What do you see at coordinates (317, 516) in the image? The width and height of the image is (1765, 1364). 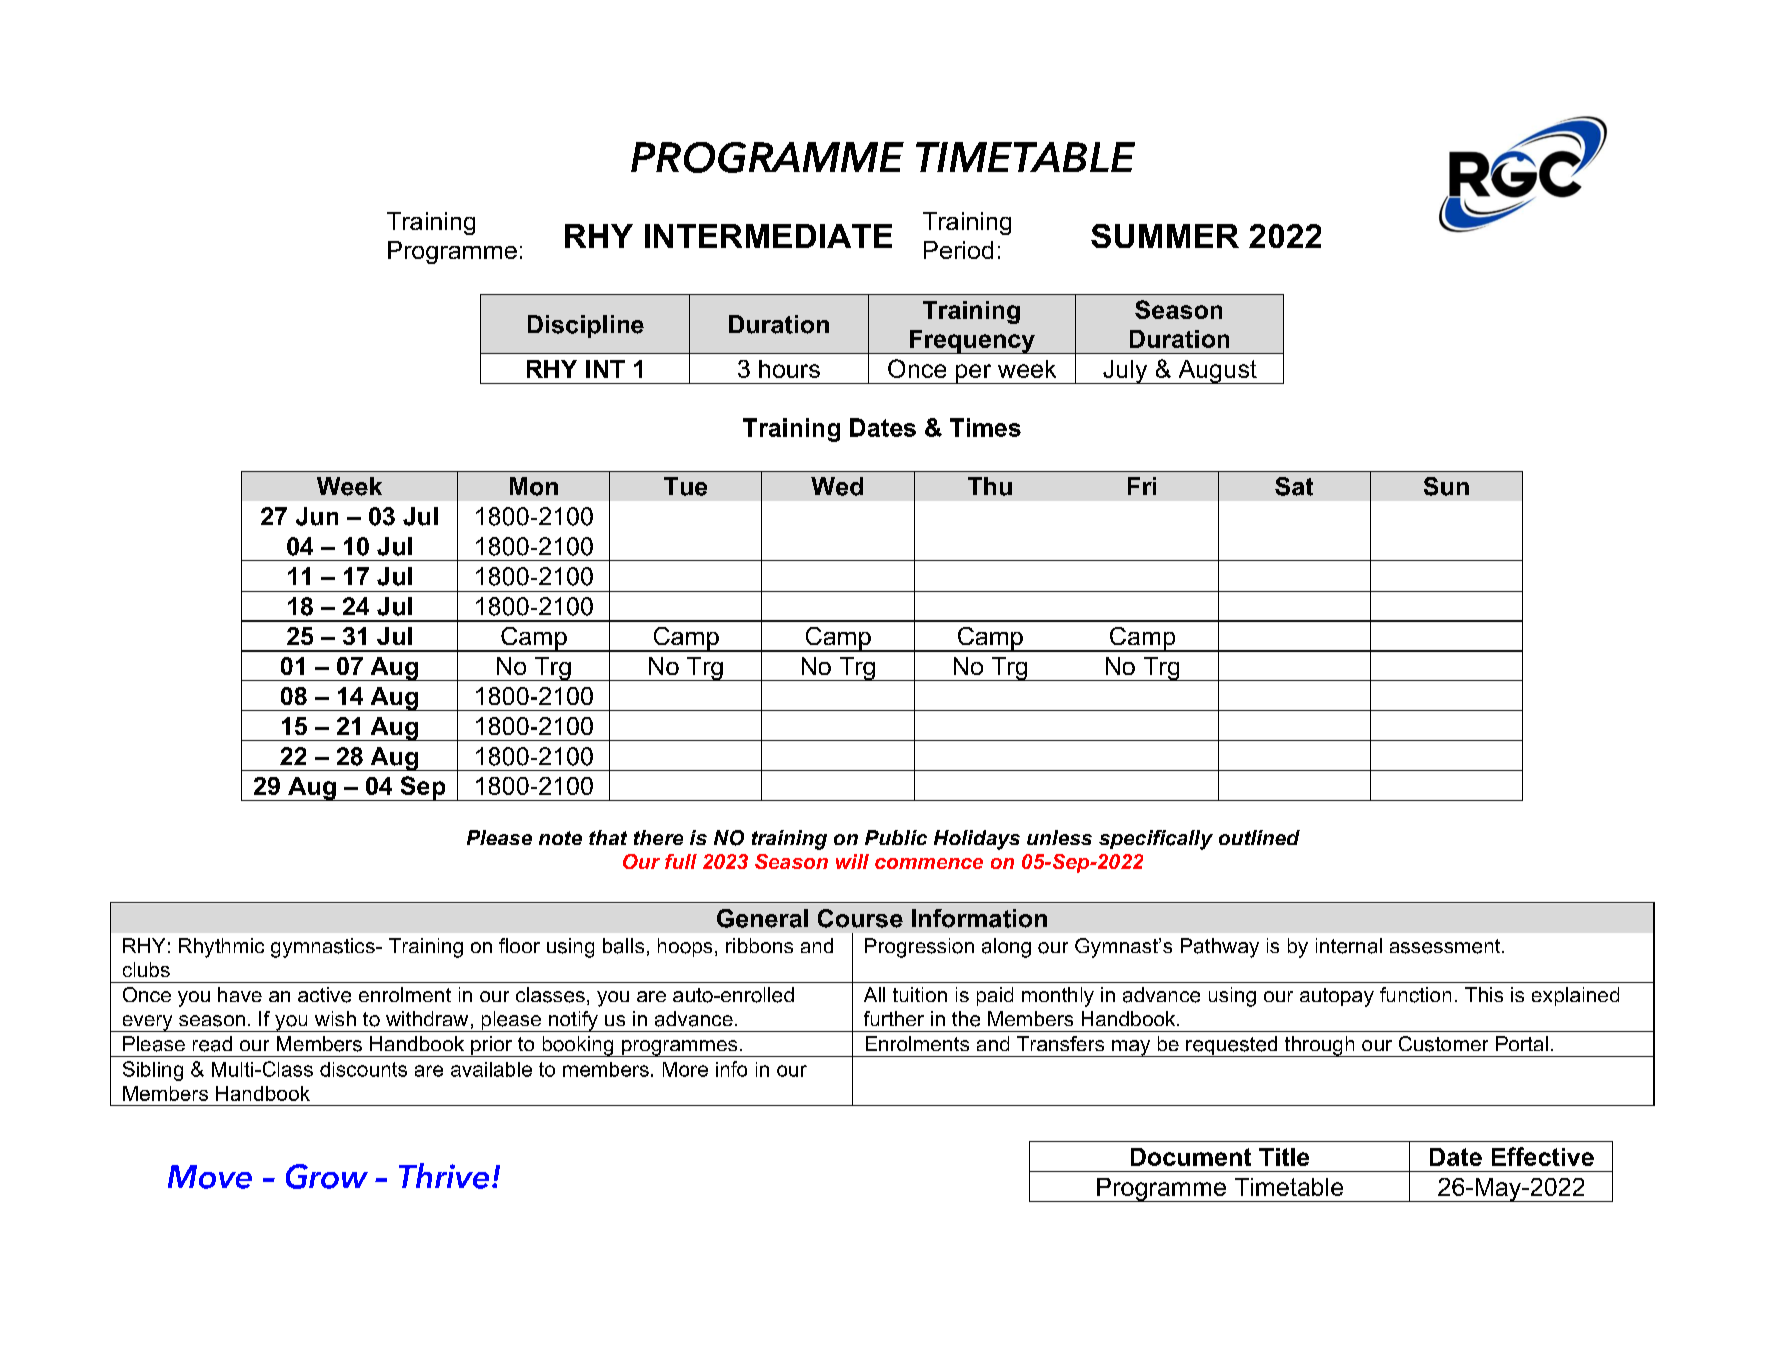 I see `Jun` at bounding box center [317, 516].
